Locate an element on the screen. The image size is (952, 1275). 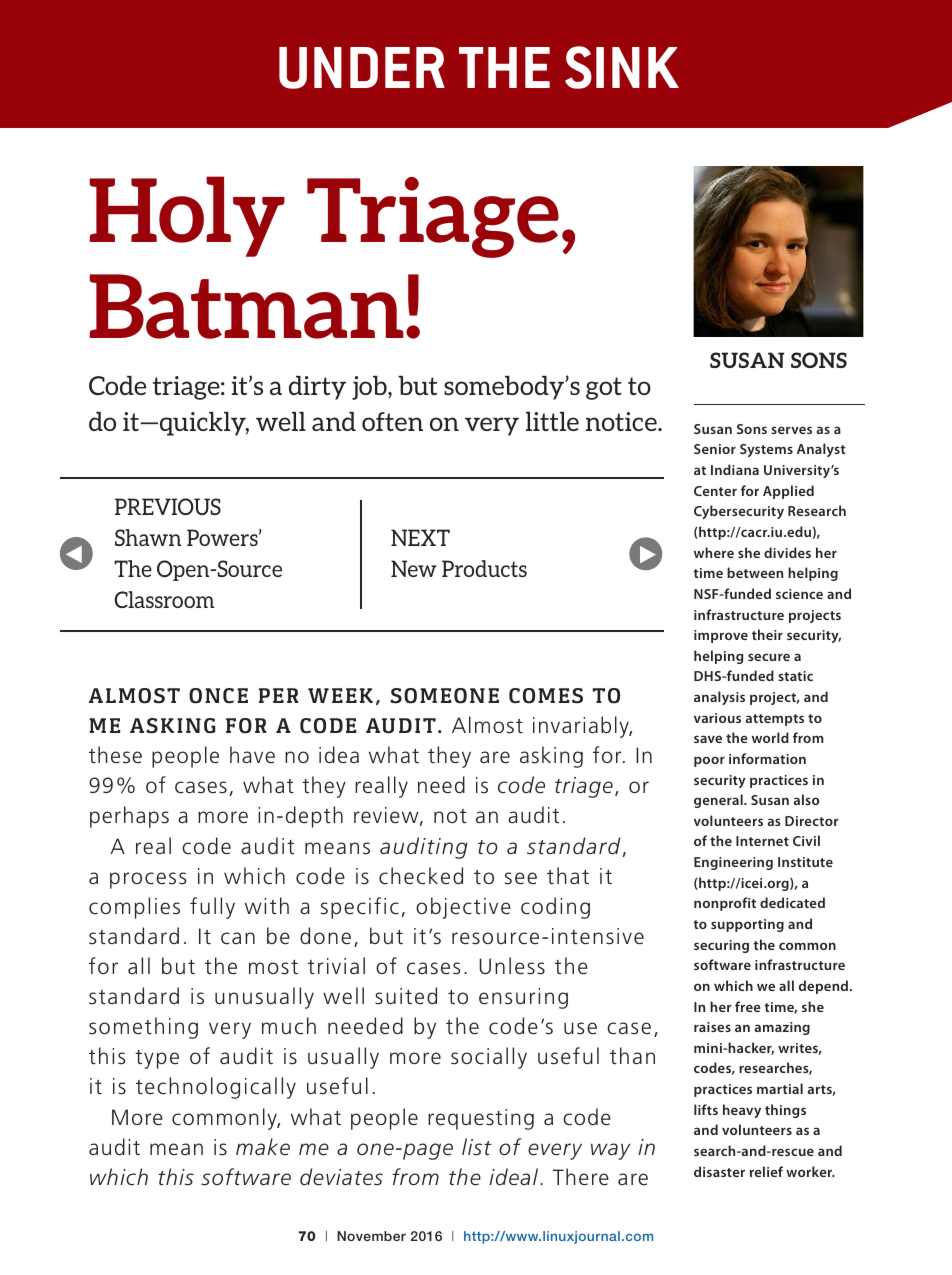
FULLY is located at coordinates (212, 908).
